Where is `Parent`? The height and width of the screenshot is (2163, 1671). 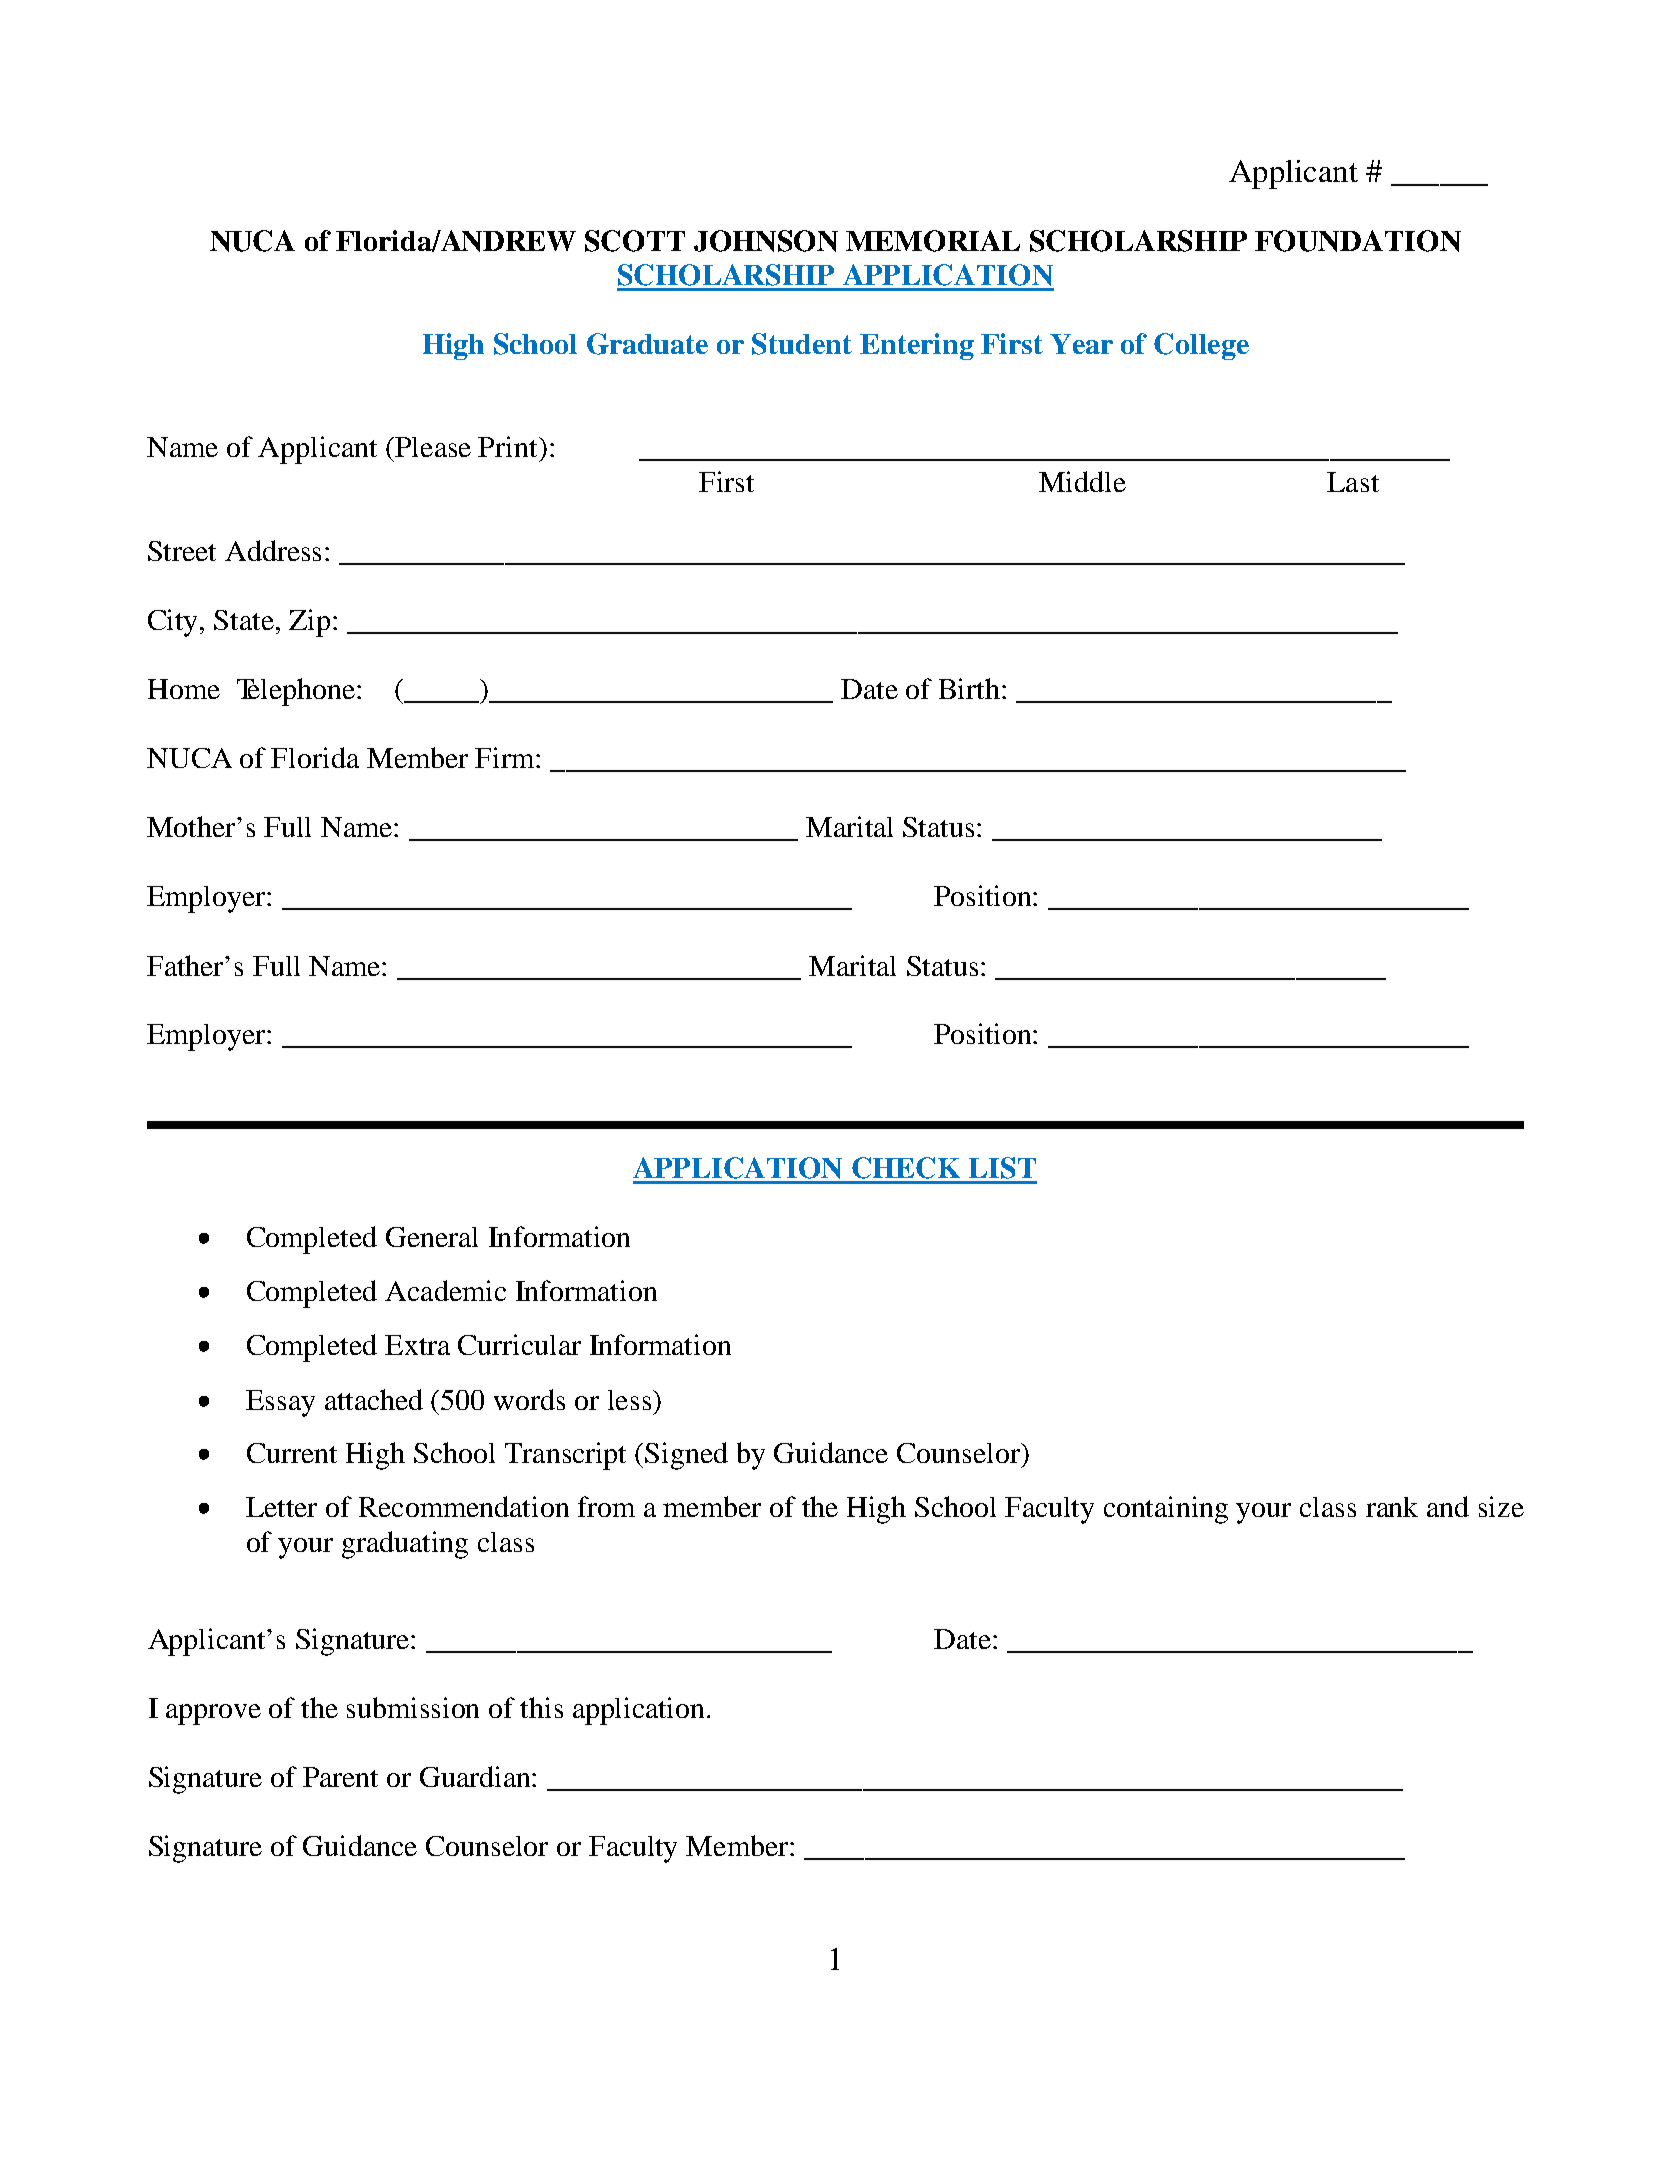
Parent is located at coordinates (340, 1777).
